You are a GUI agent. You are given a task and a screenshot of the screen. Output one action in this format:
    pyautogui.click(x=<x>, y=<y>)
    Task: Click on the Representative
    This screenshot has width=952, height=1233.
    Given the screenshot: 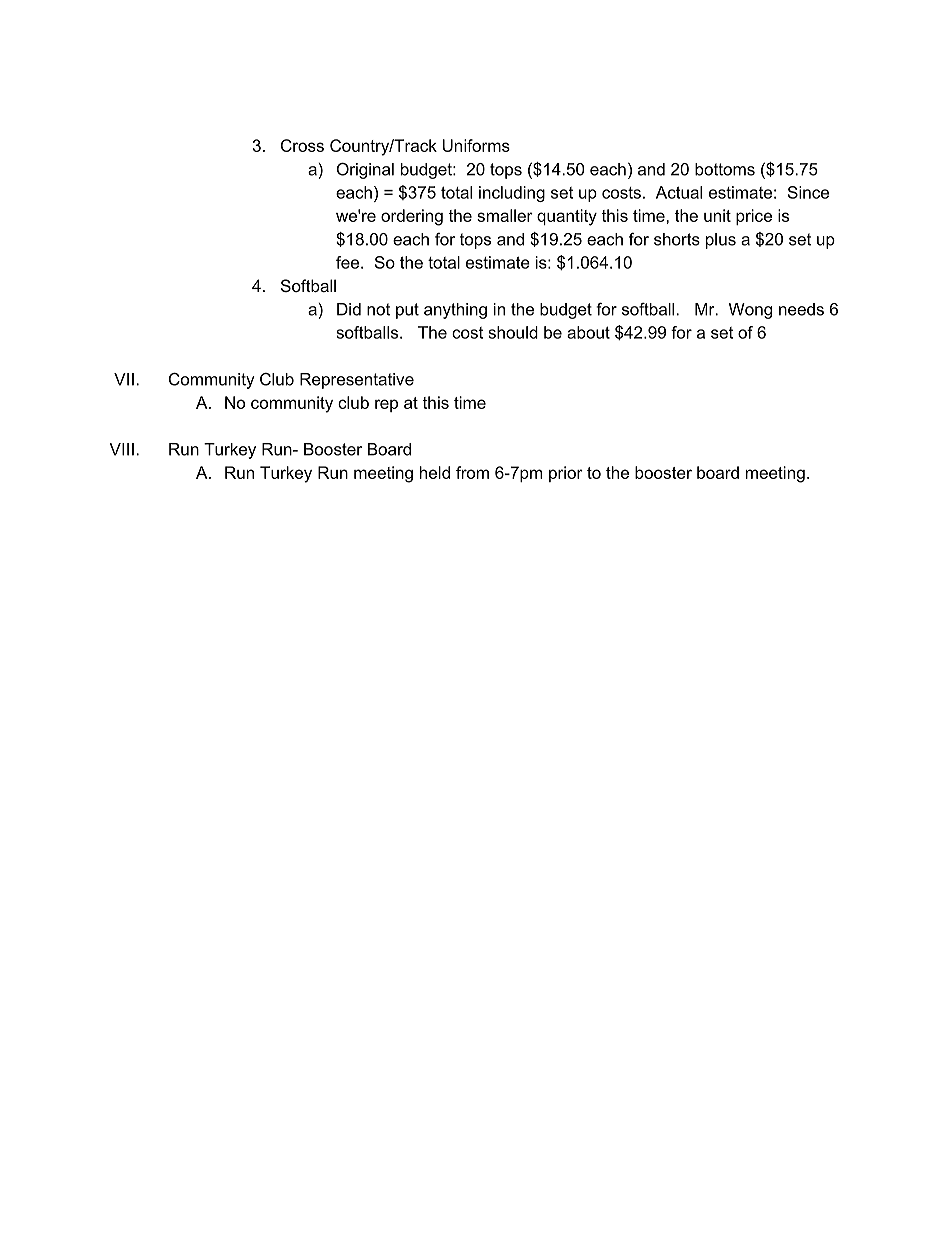 What is the action you would take?
    pyautogui.click(x=357, y=381)
